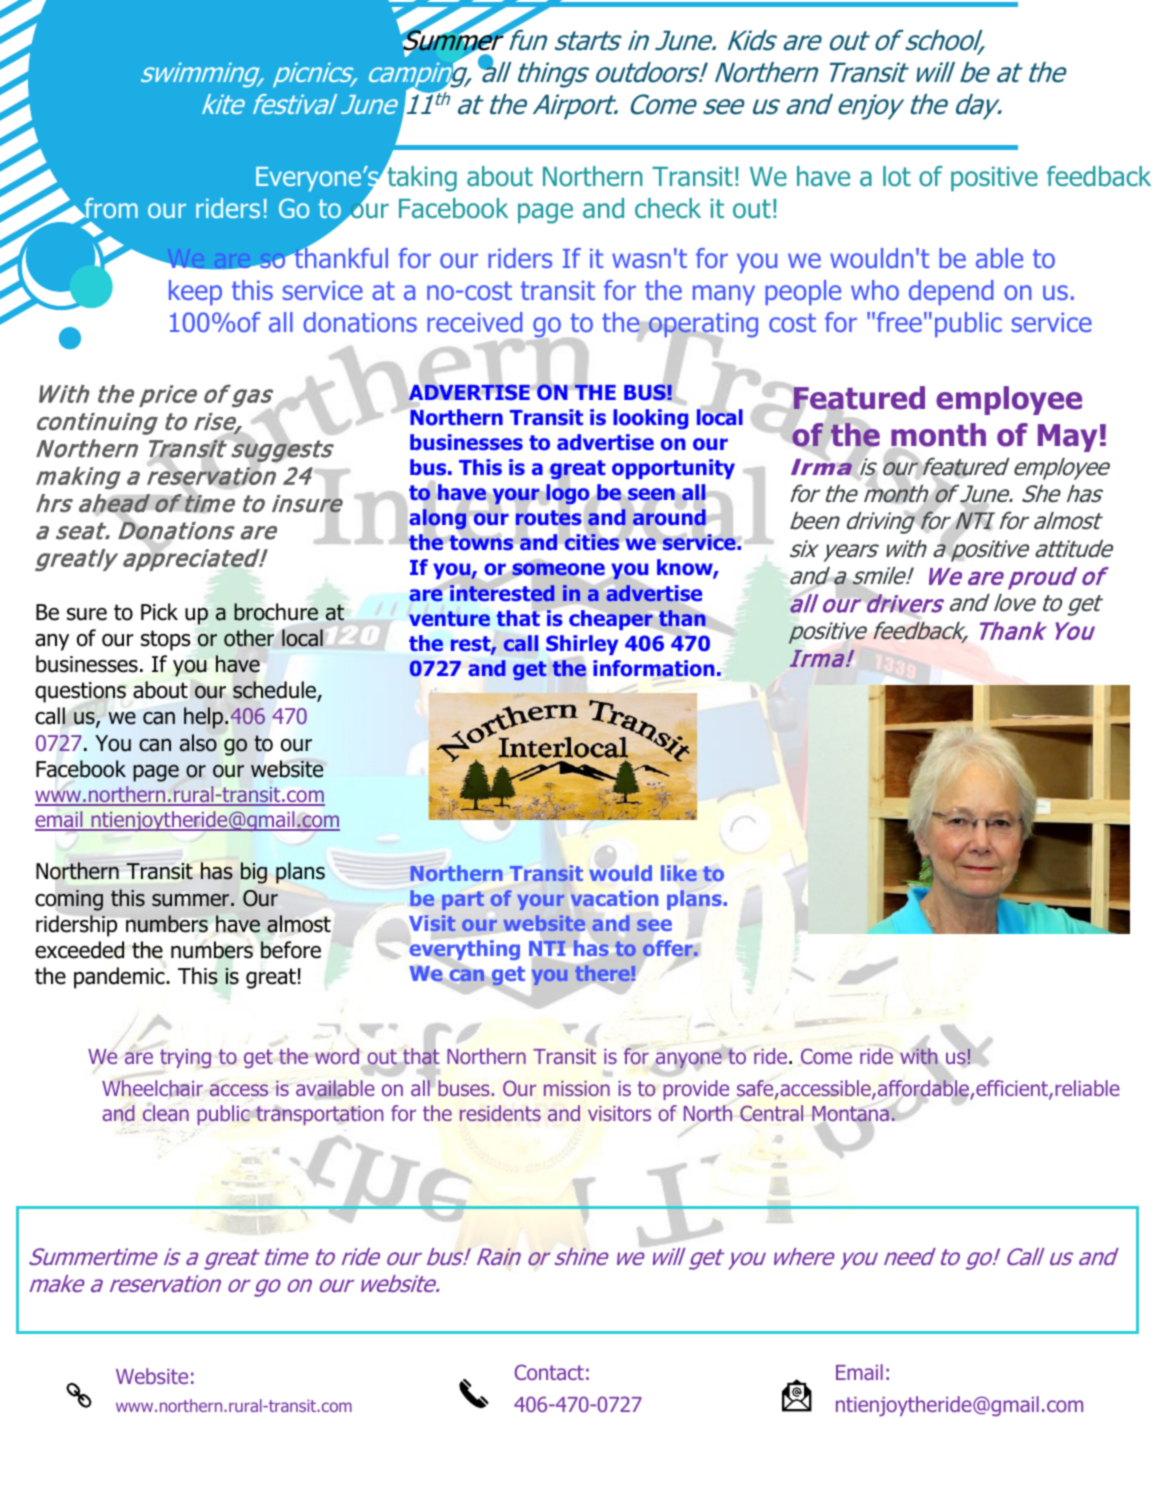 The height and width of the page is (1495, 1155). Describe the element at coordinates (679, 873) in the page. I see `like` at that location.
